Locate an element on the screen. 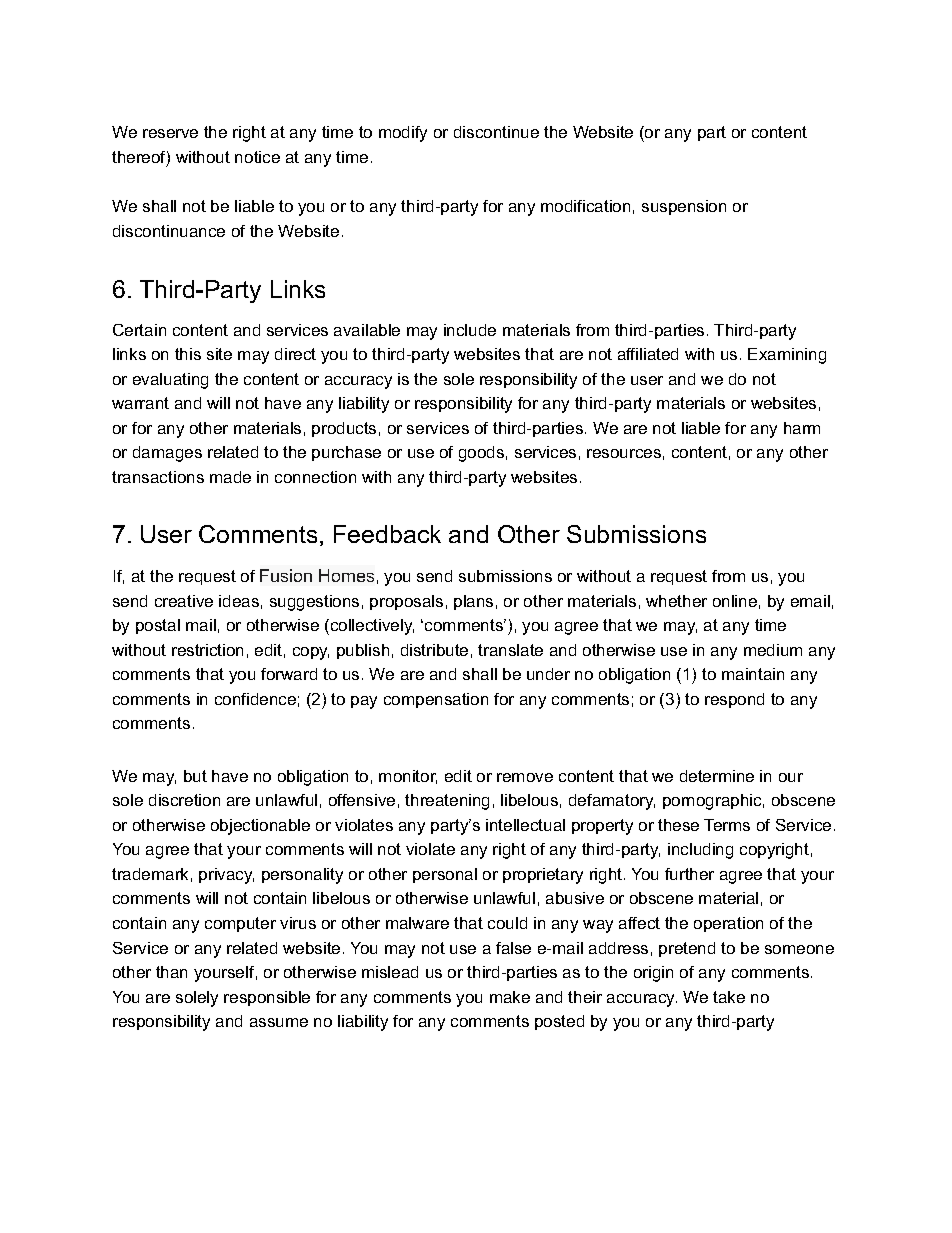  responsible is located at coordinates (267, 998).
